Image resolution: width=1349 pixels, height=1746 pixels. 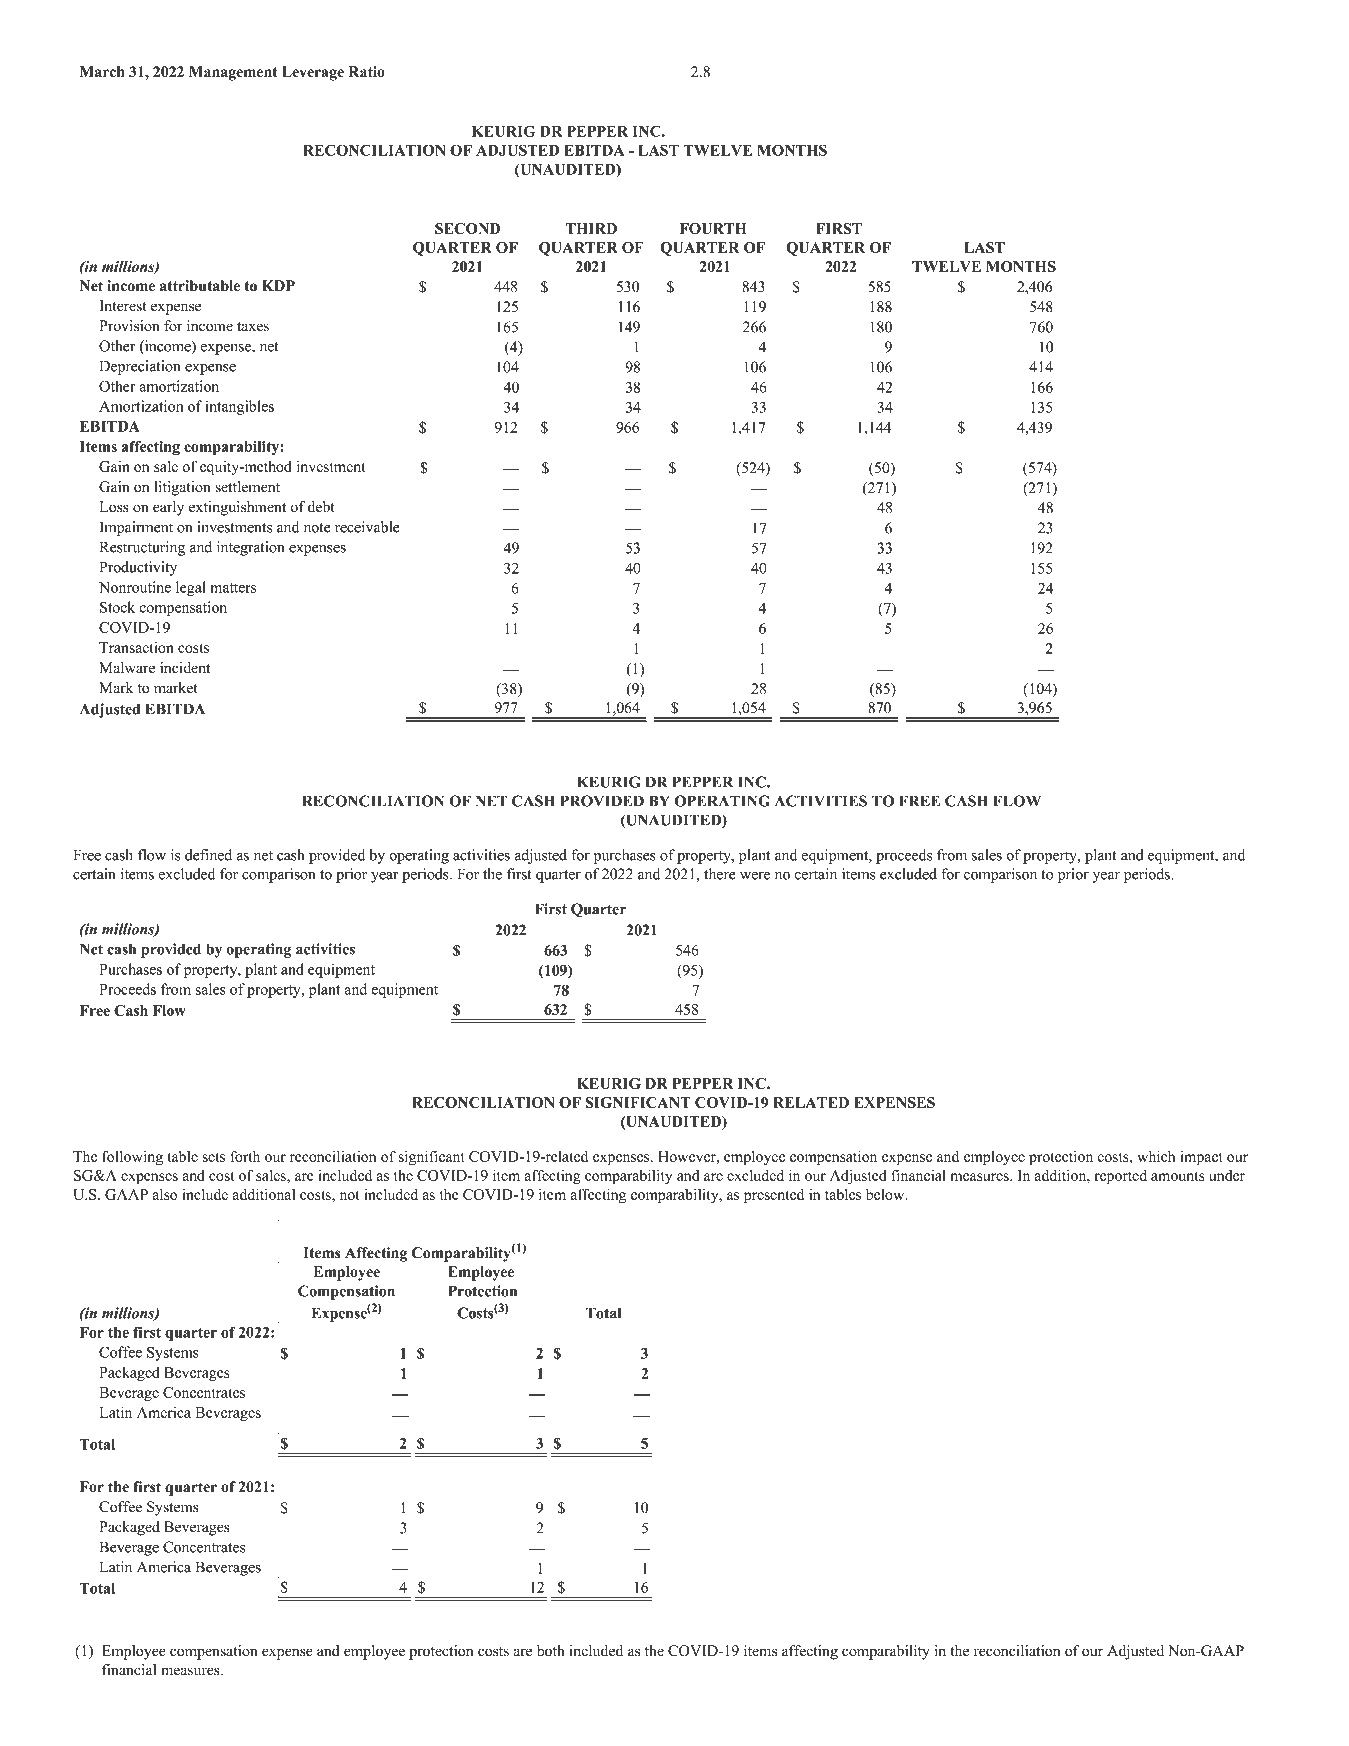 I want to click on defined, so click(x=208, y=855).
